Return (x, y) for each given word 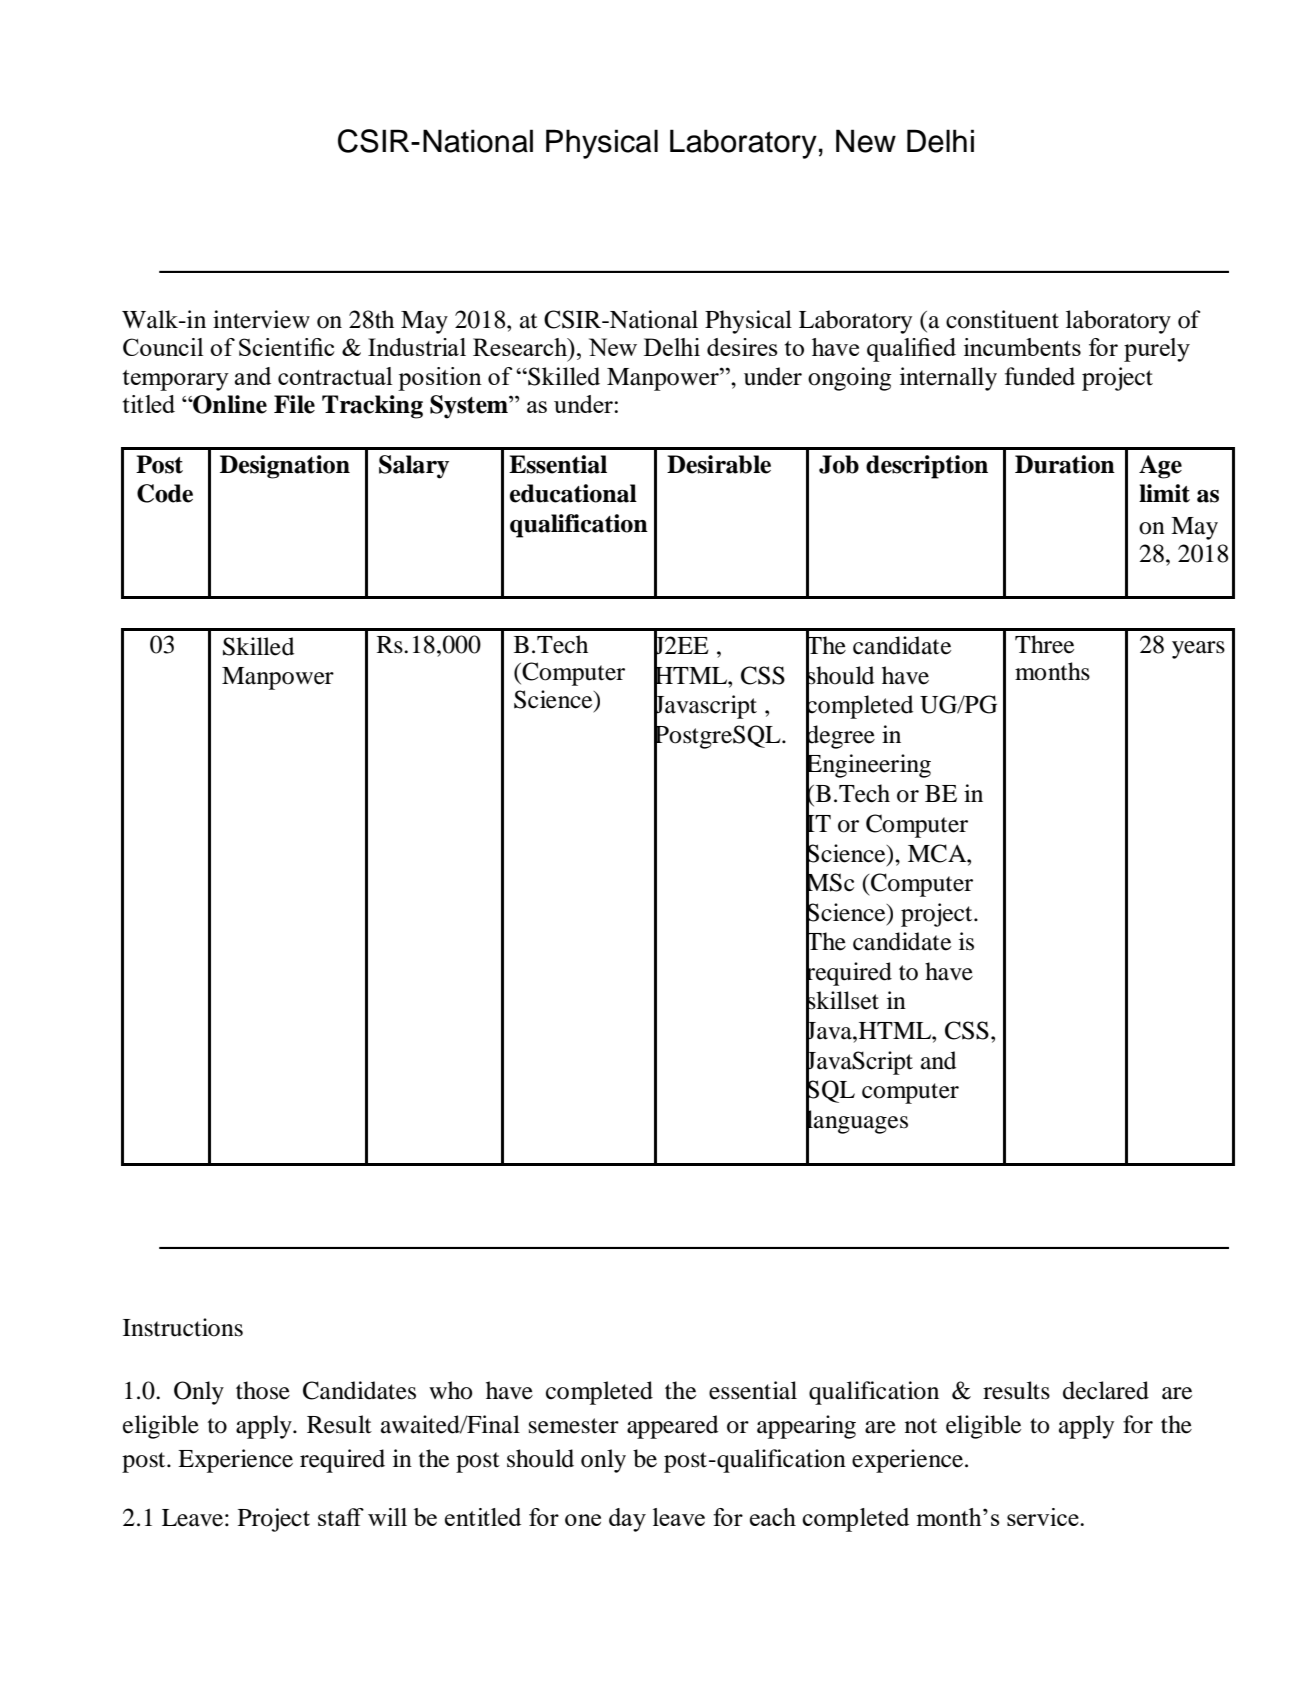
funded (1040, 376)
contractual (335, 376)
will (387, 1517)
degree (840, 737)
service (1044, 1517)
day (627, 1520)
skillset (842, 1000)
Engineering (868, 766)
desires (742, 347)
